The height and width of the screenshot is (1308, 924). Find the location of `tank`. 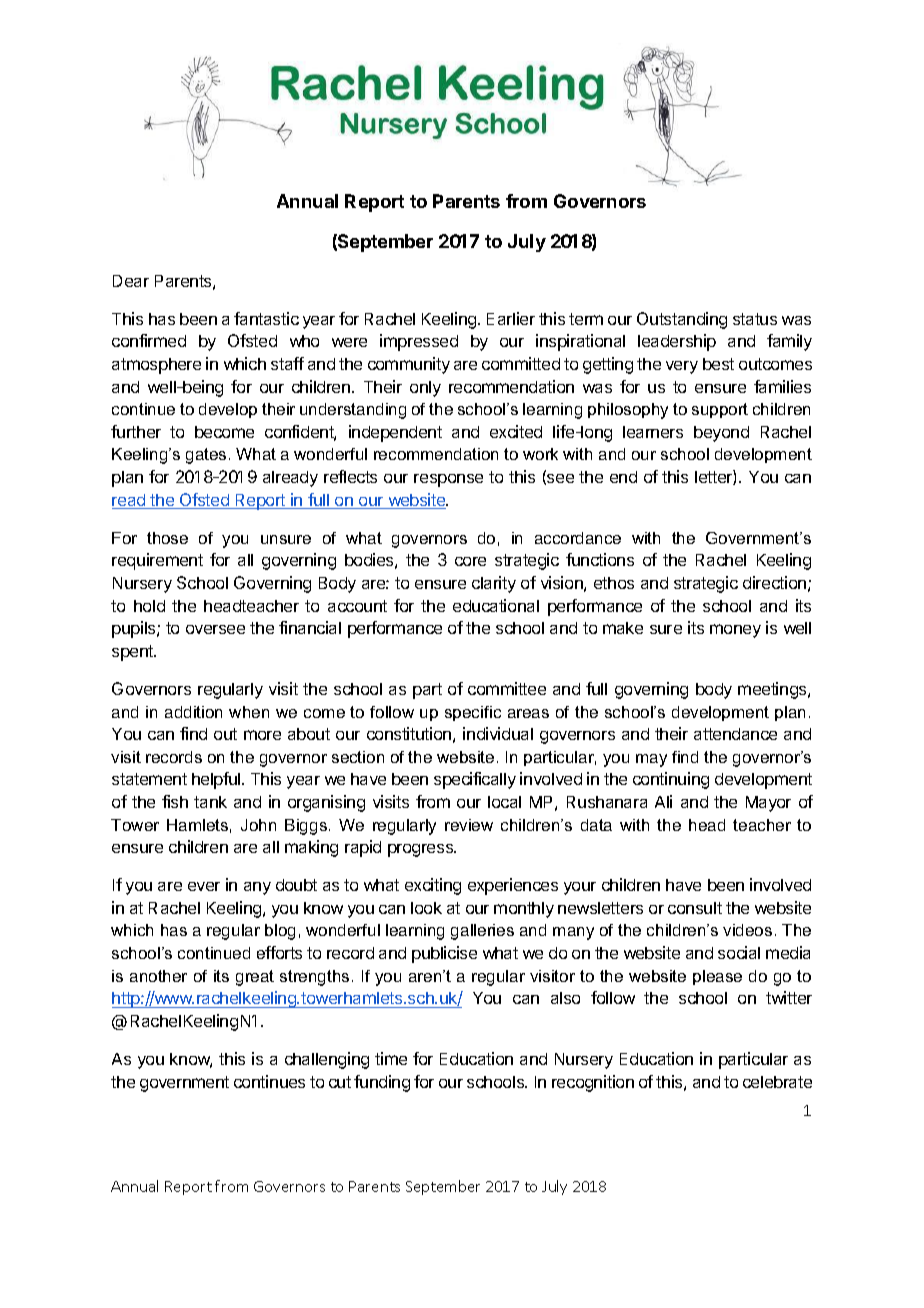

tank is located at coordinates (210, 802).
